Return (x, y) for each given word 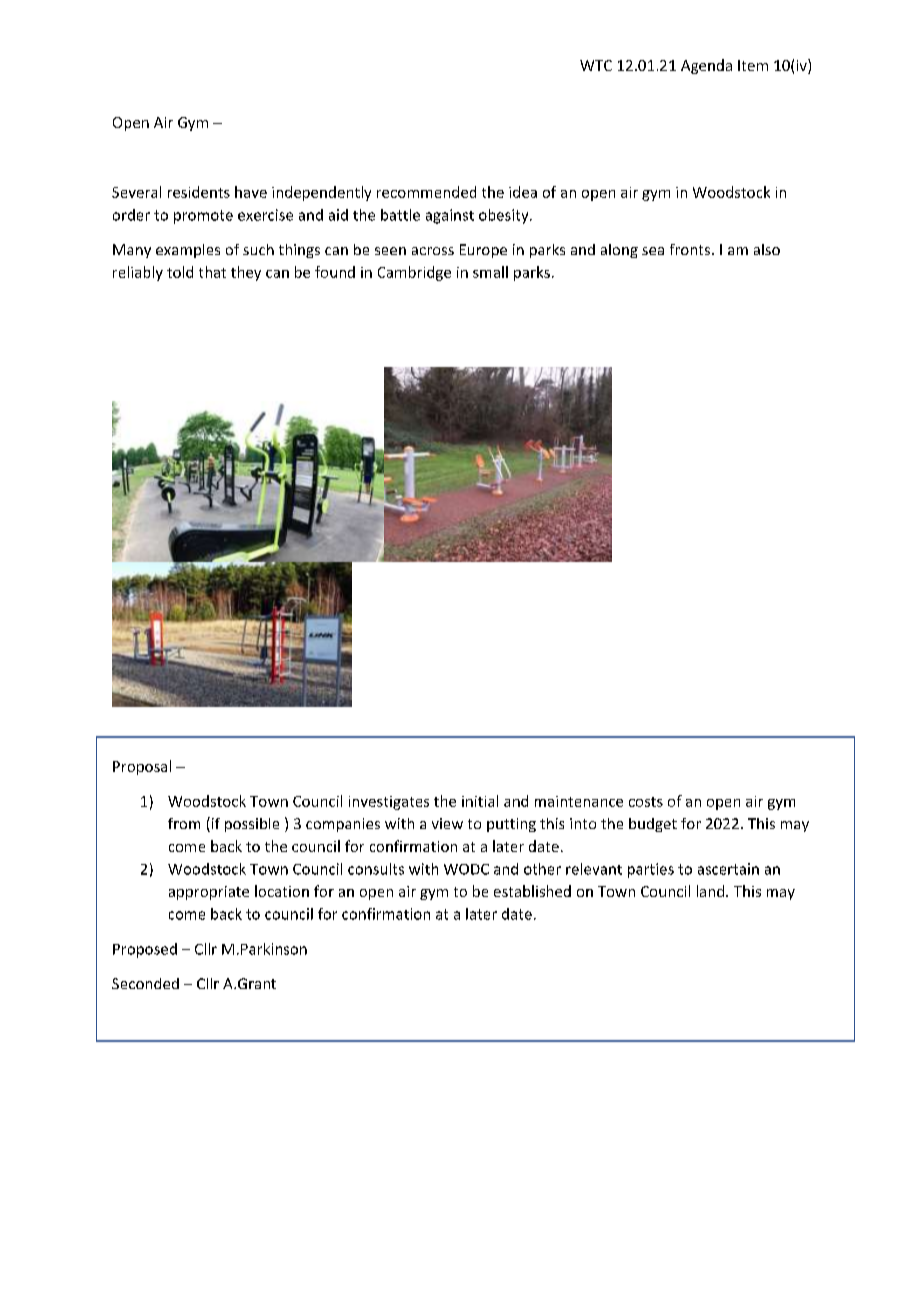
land (710, 891)
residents (199, 192)
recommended (426, 192)
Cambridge (414, 273)
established (532, 891)
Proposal (142, 767)
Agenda (706, 66)
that (212, 272)
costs (646, 802)
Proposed (145, 950)
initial (480, 801)
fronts (691, 249)
